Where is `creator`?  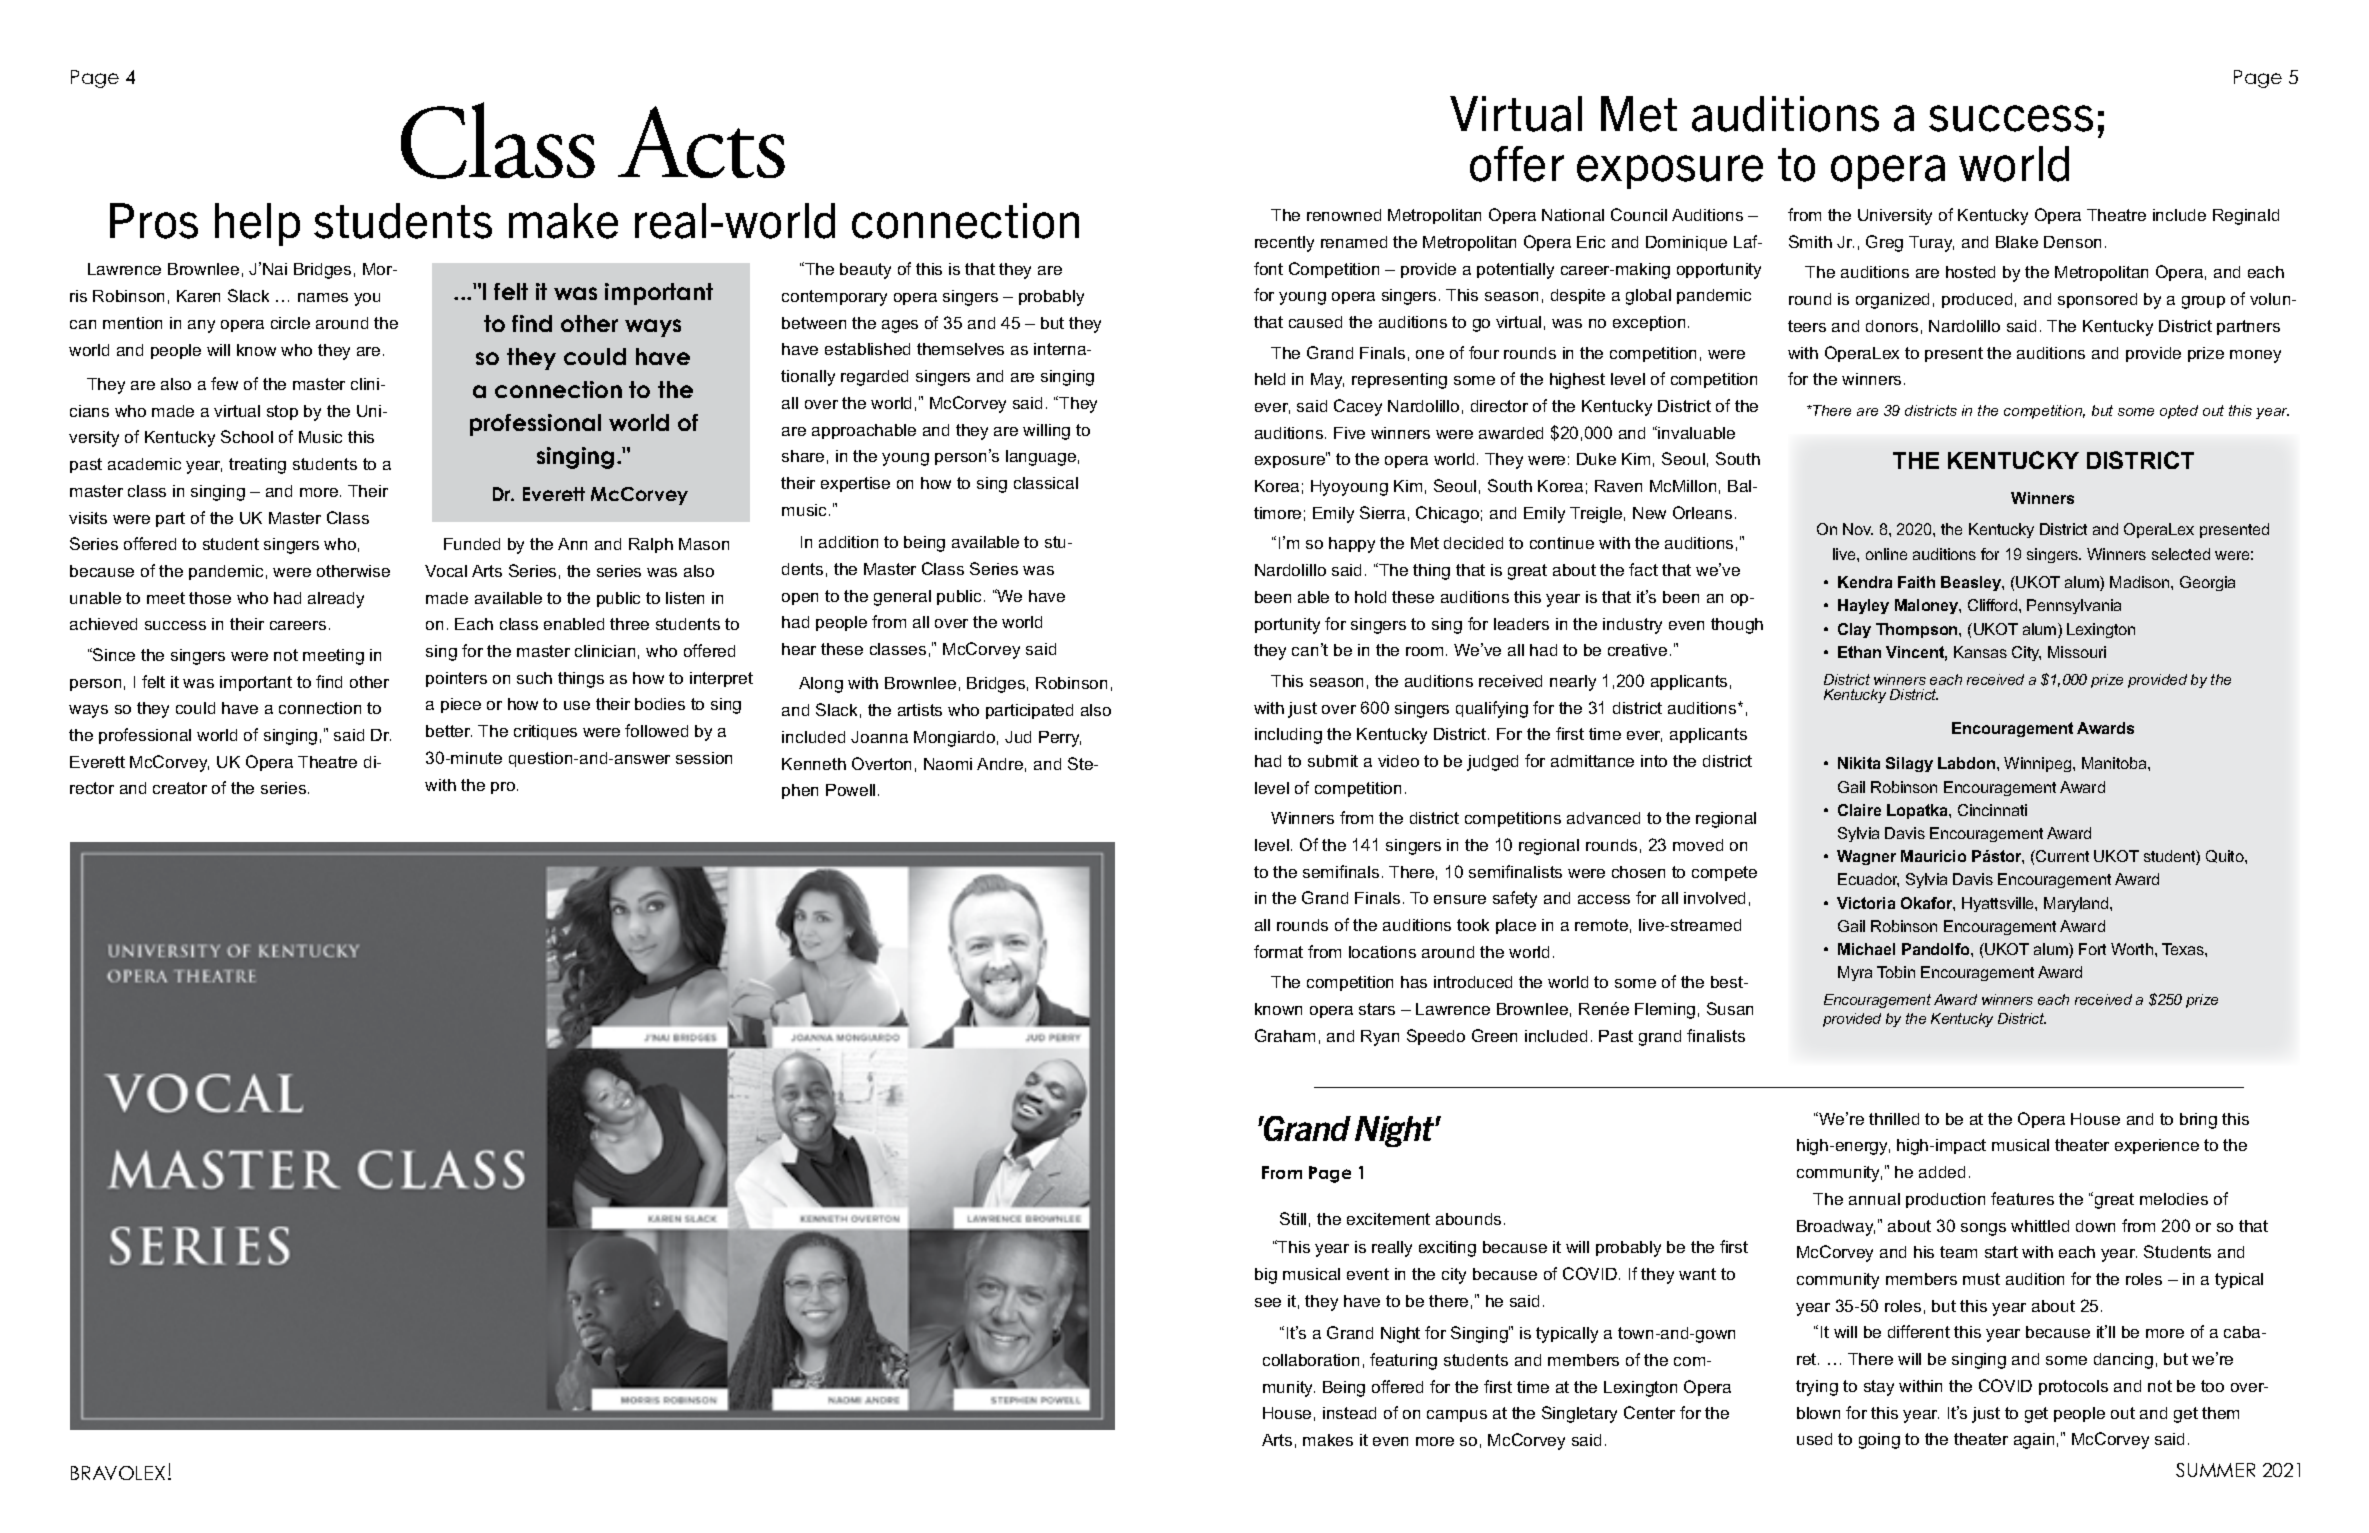 creator is located at coordinates (180, 788).
